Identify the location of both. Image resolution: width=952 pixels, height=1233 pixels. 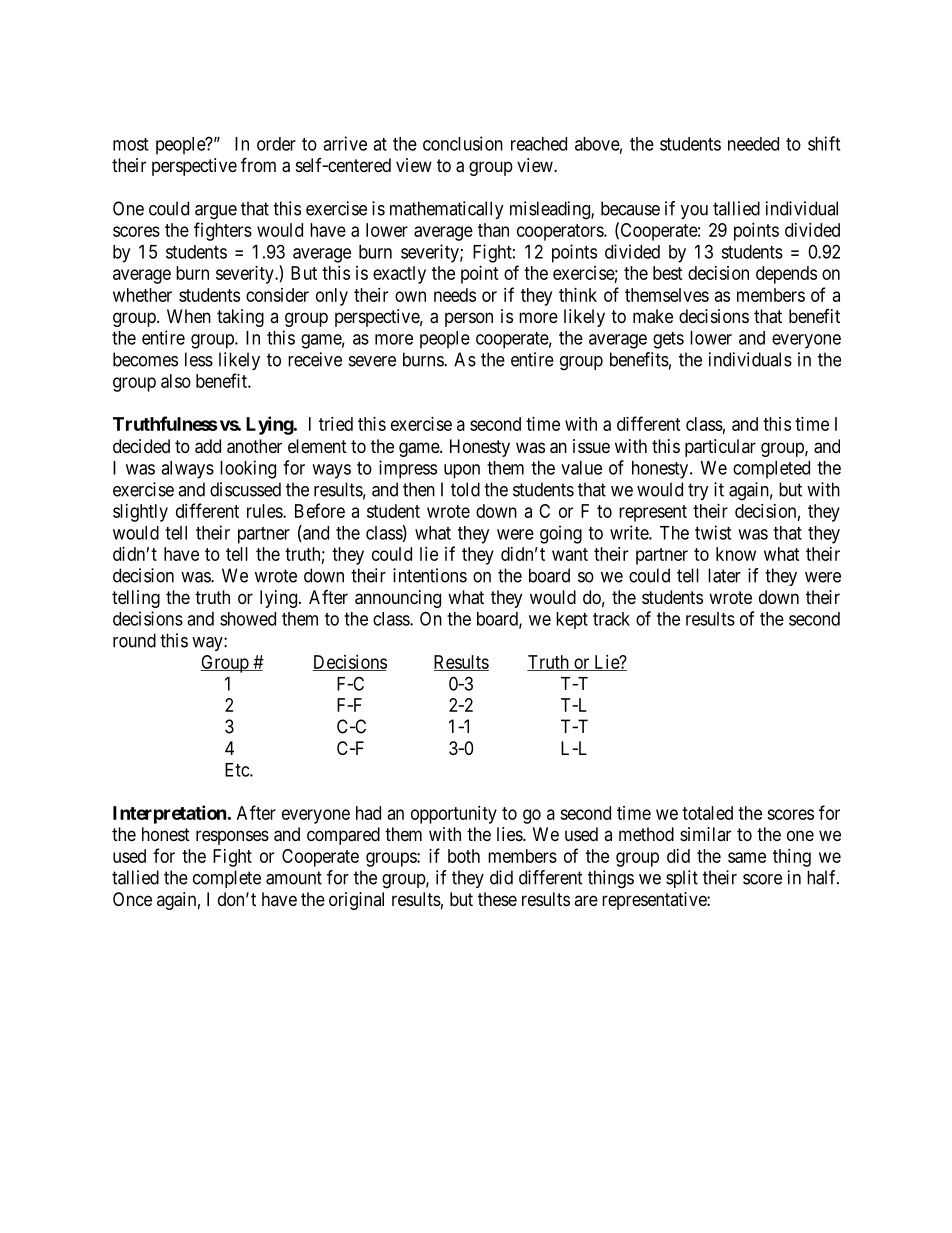
(464, 856).
